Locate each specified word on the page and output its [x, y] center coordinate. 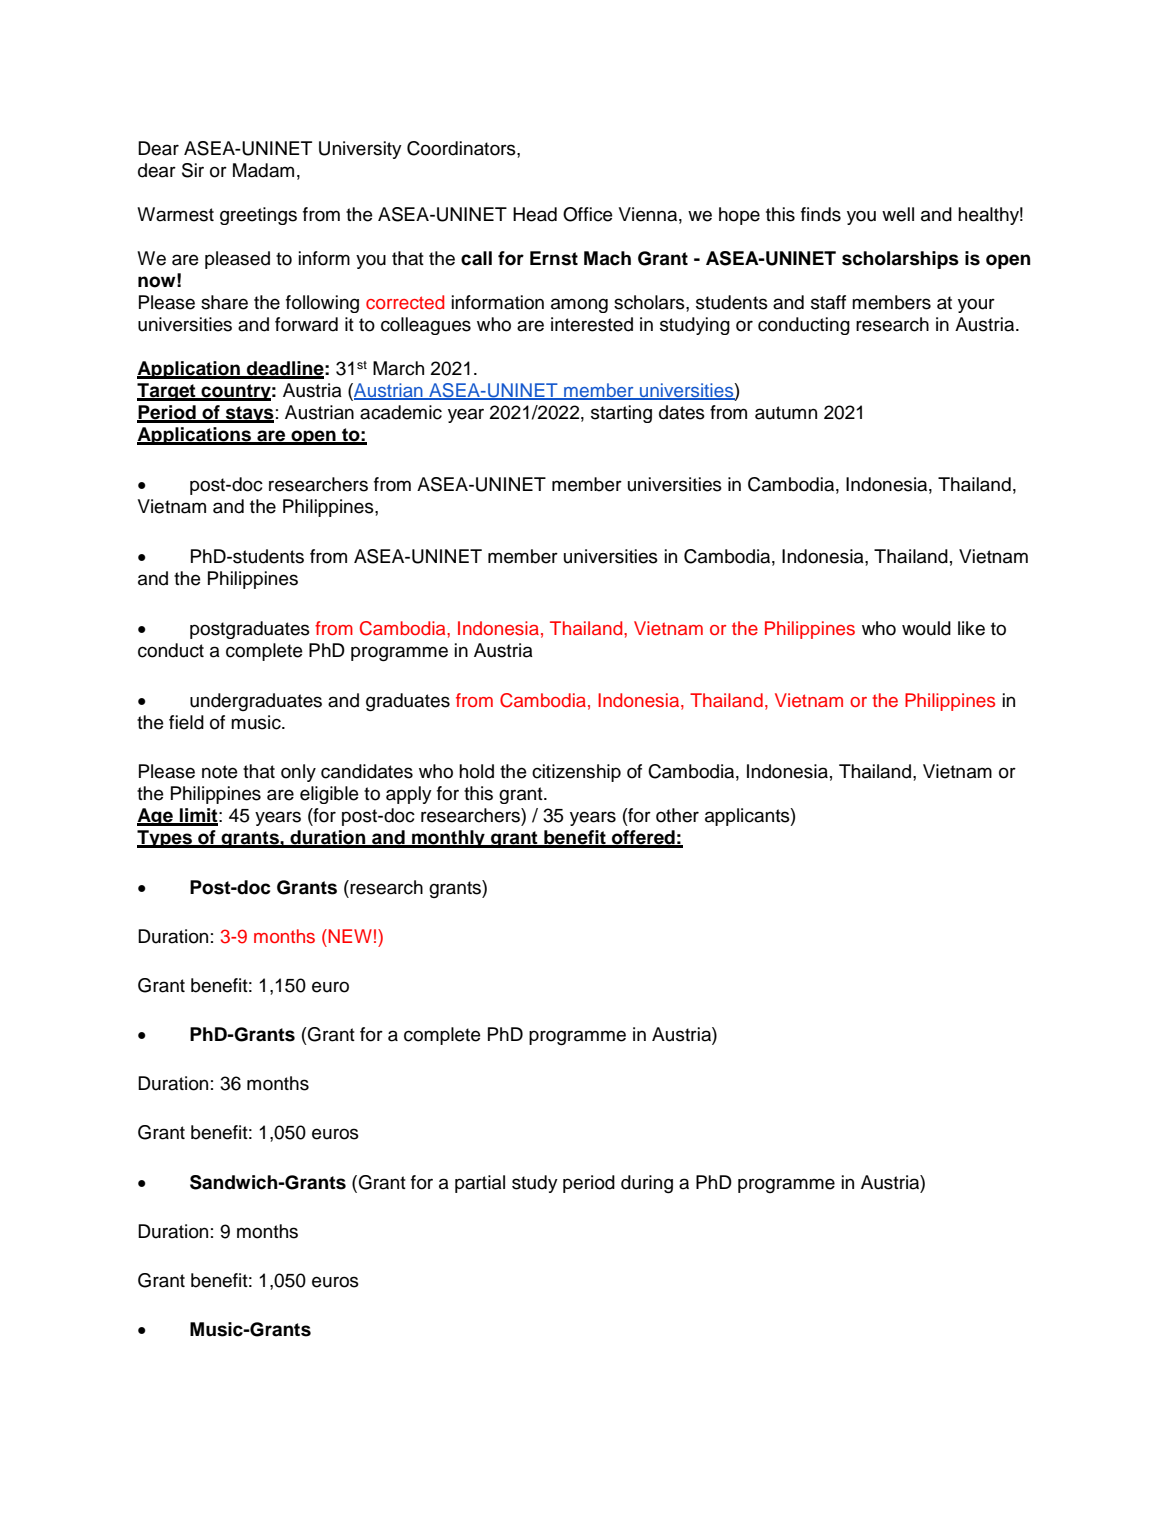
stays [249, 414]
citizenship [576, 773]
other [677, 815]
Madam [263, 170]
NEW [349, 936]
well [898, 214]
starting [621, 414]
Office [587, 214]
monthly [448, 839]
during [647, 1184]
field [186, 722]
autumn [786, 413]
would [926, 628]
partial [480, 1184]
